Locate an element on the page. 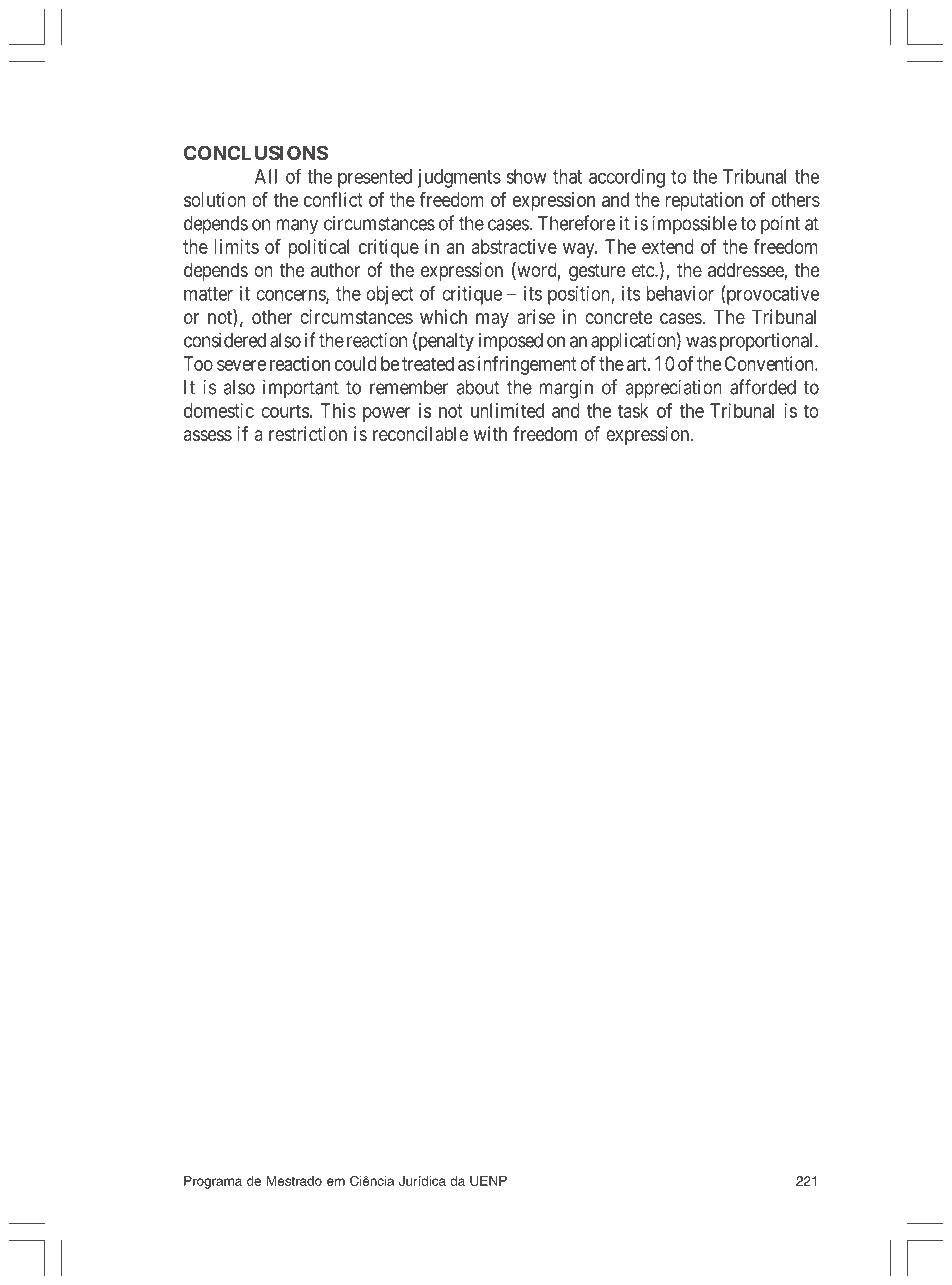 The image size is (952, 1285). restriction is located at coordinates (308, 433).
